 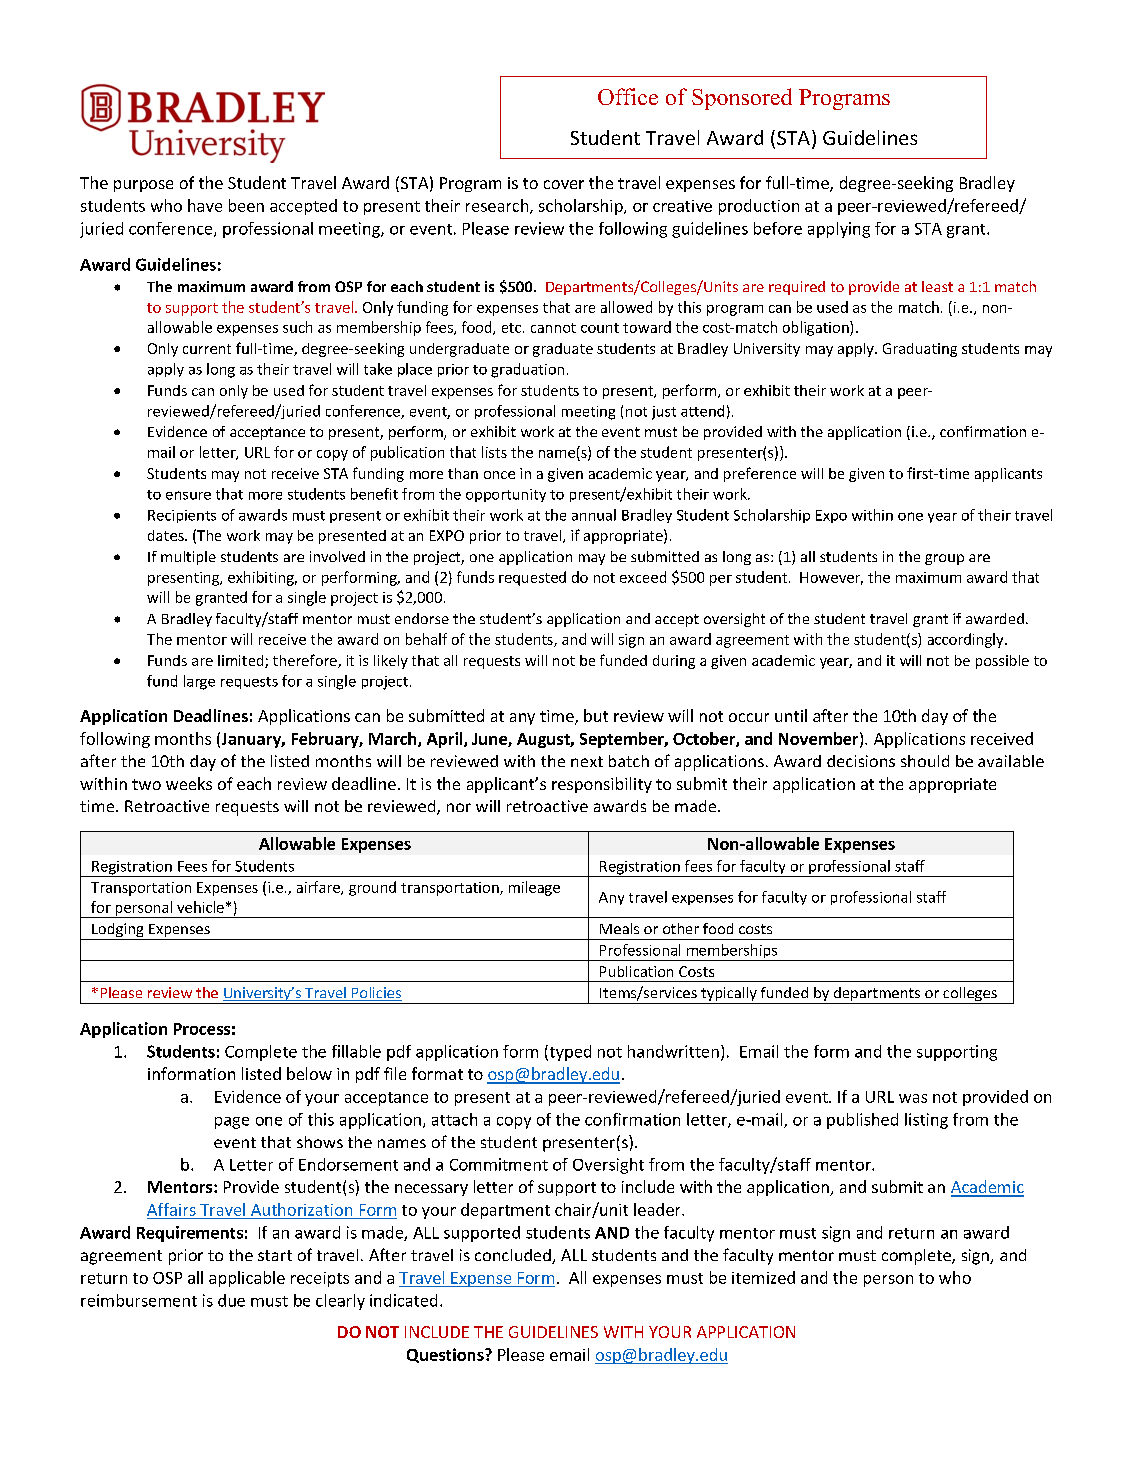 What do you see at coordinates (205, 205) in the image?
I see `have` at bounding box center [205, 205].
